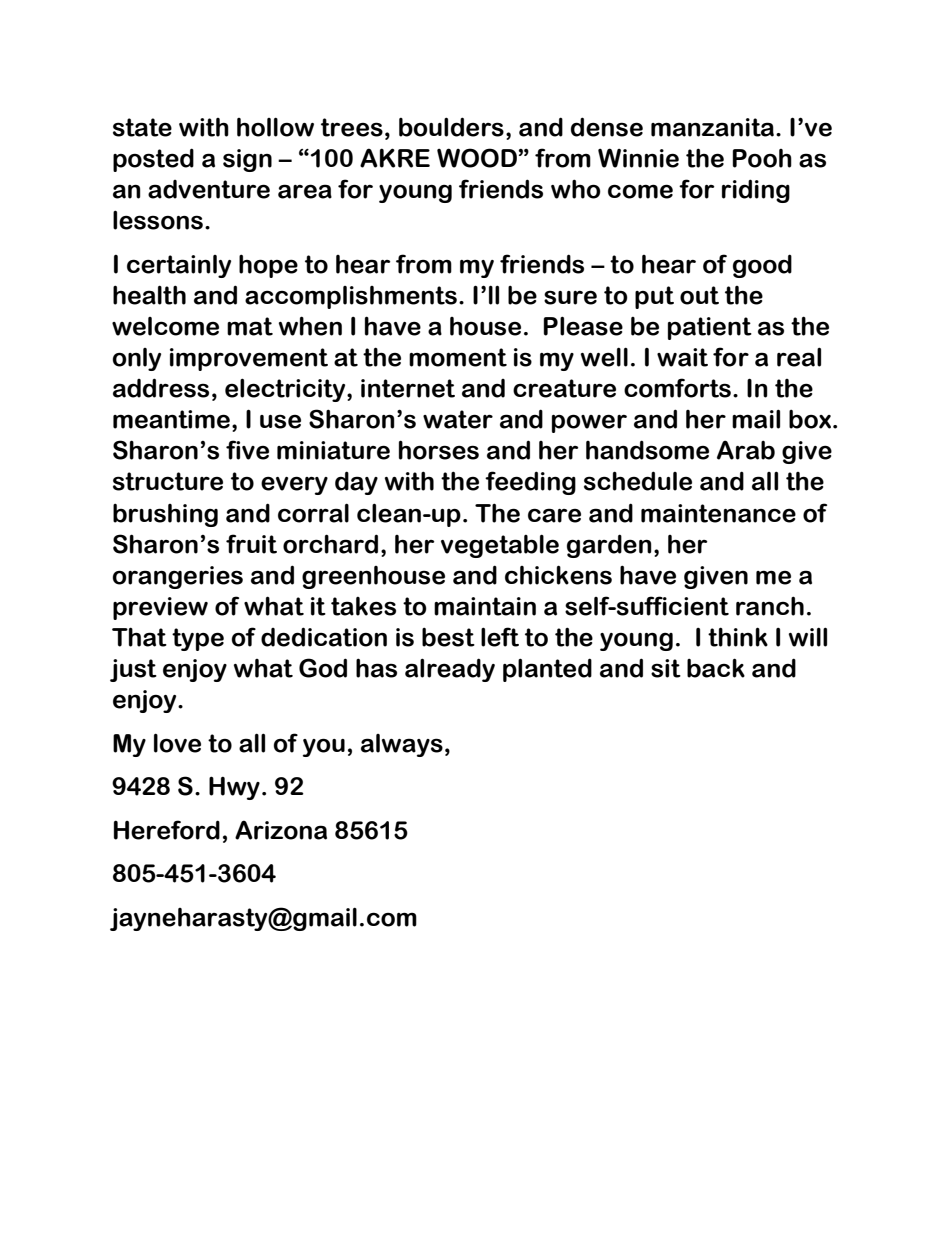  I want to click on structure, so click(168, 481).
